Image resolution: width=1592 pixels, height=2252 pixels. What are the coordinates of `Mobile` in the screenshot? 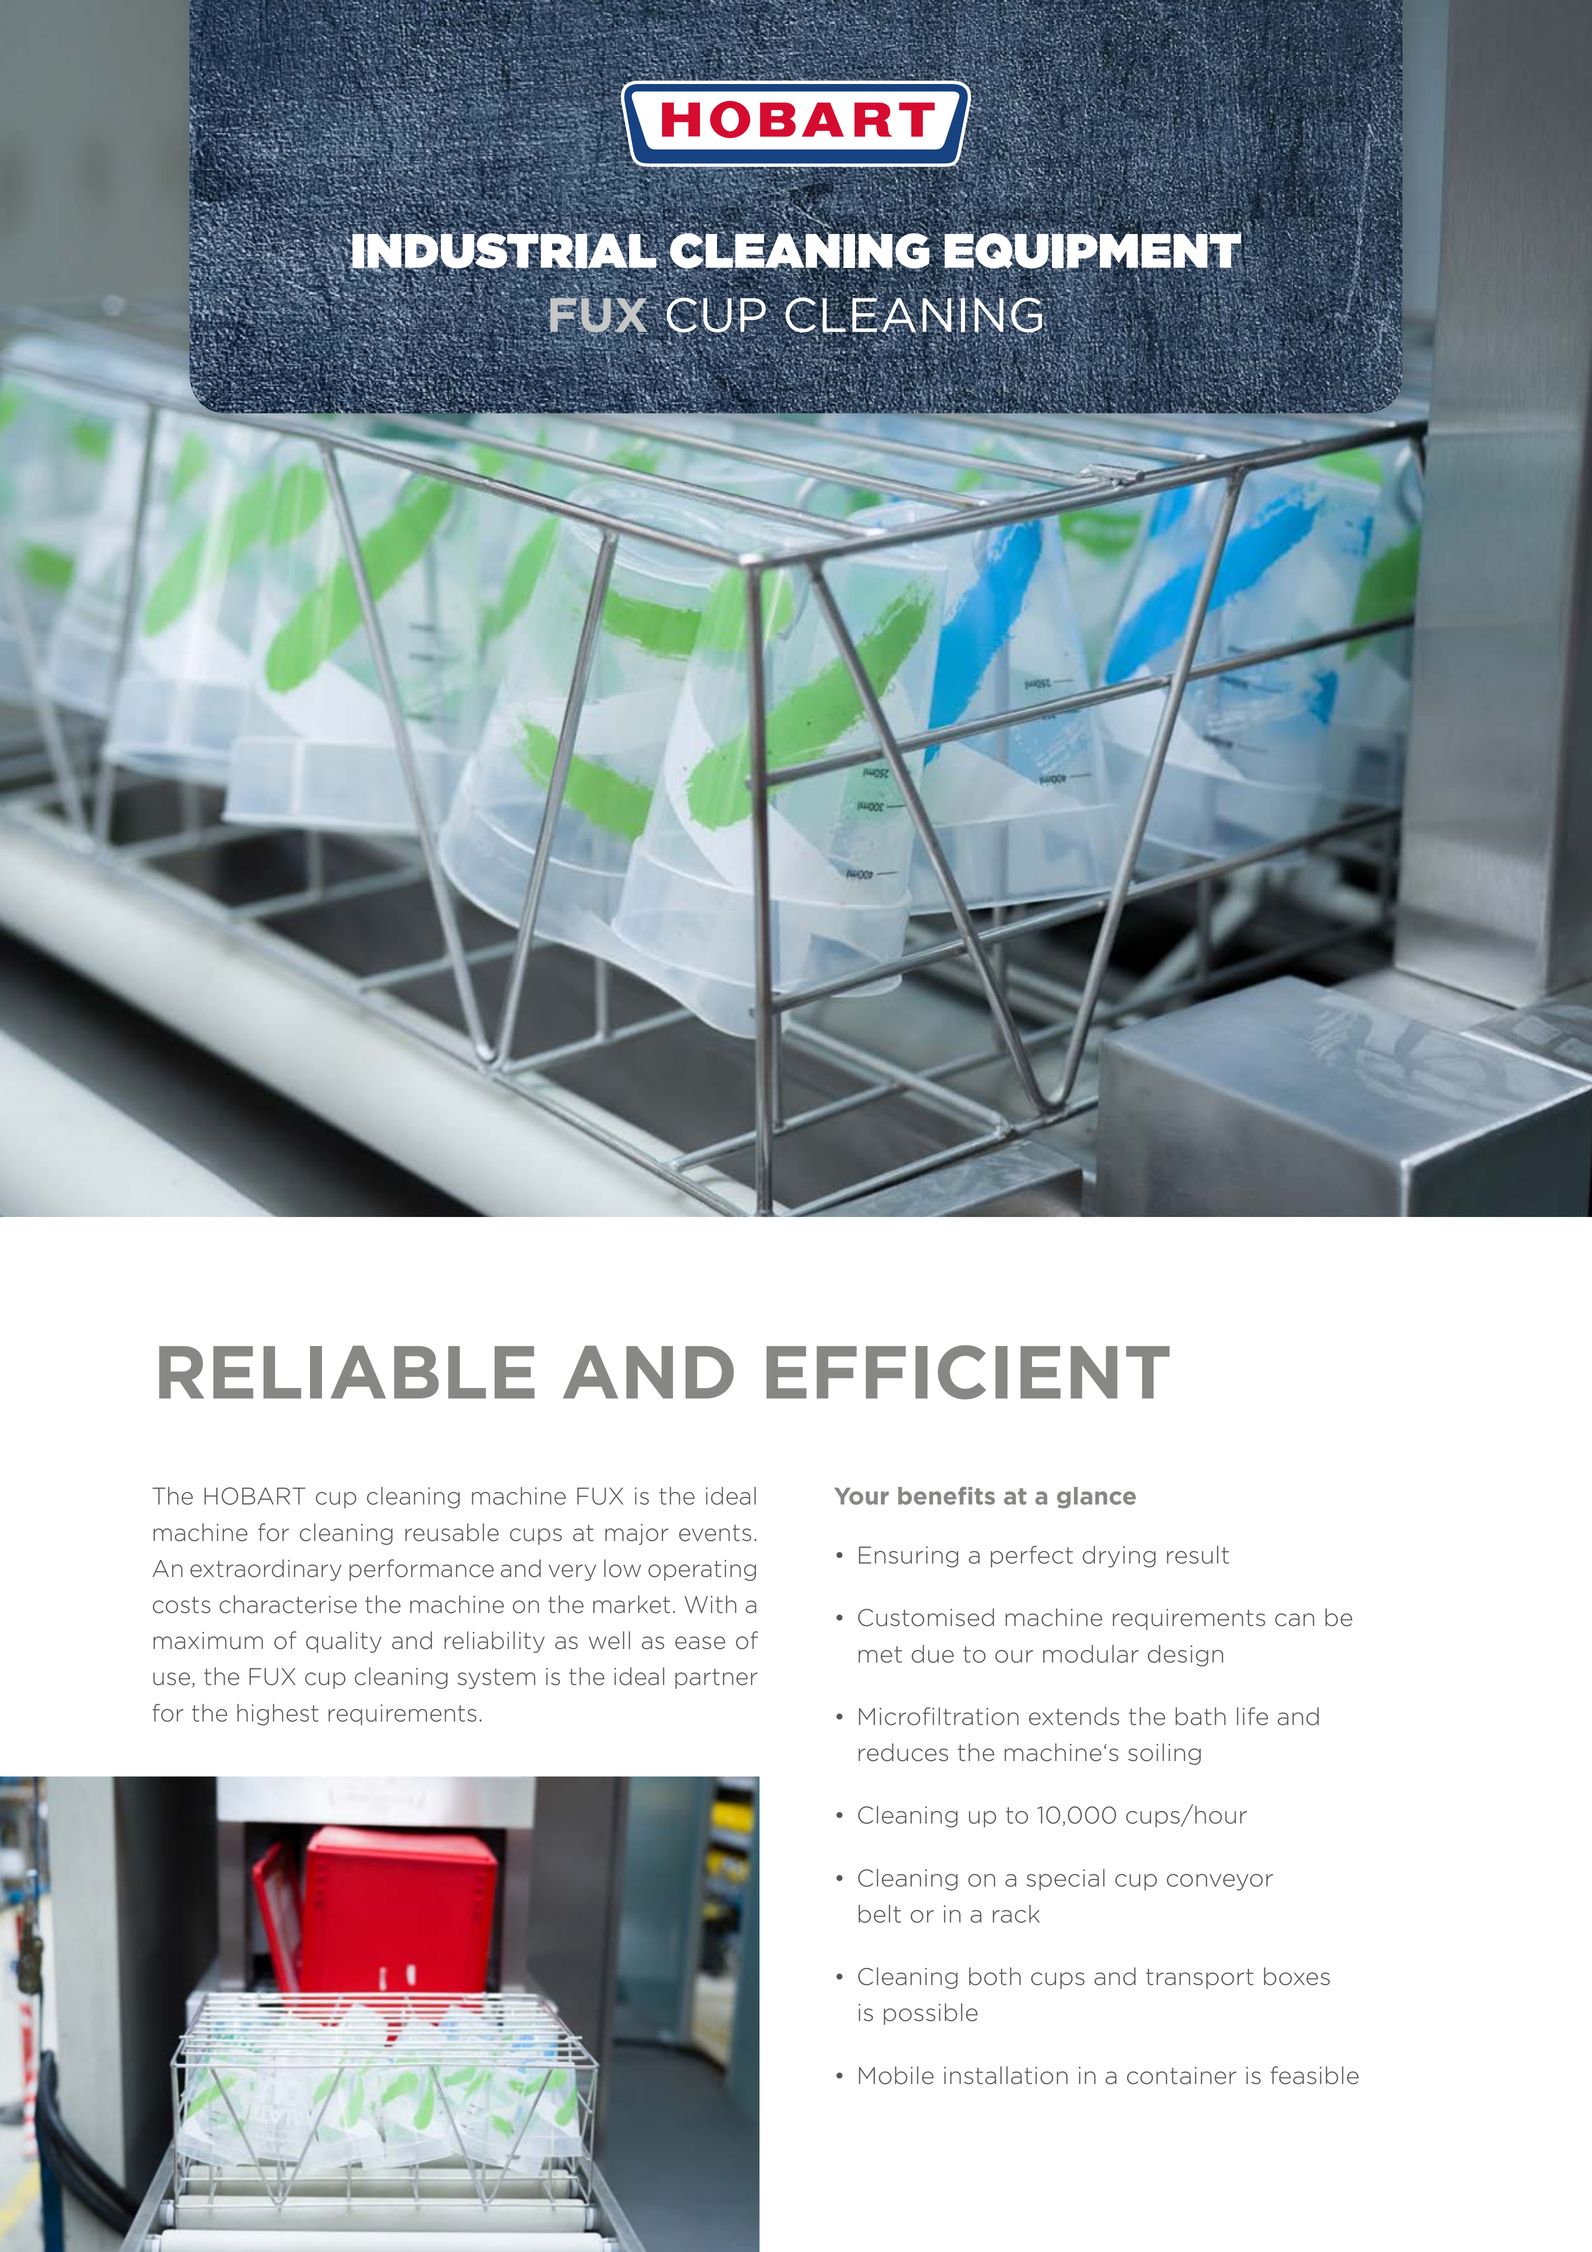 It's located at (896, 2075).
